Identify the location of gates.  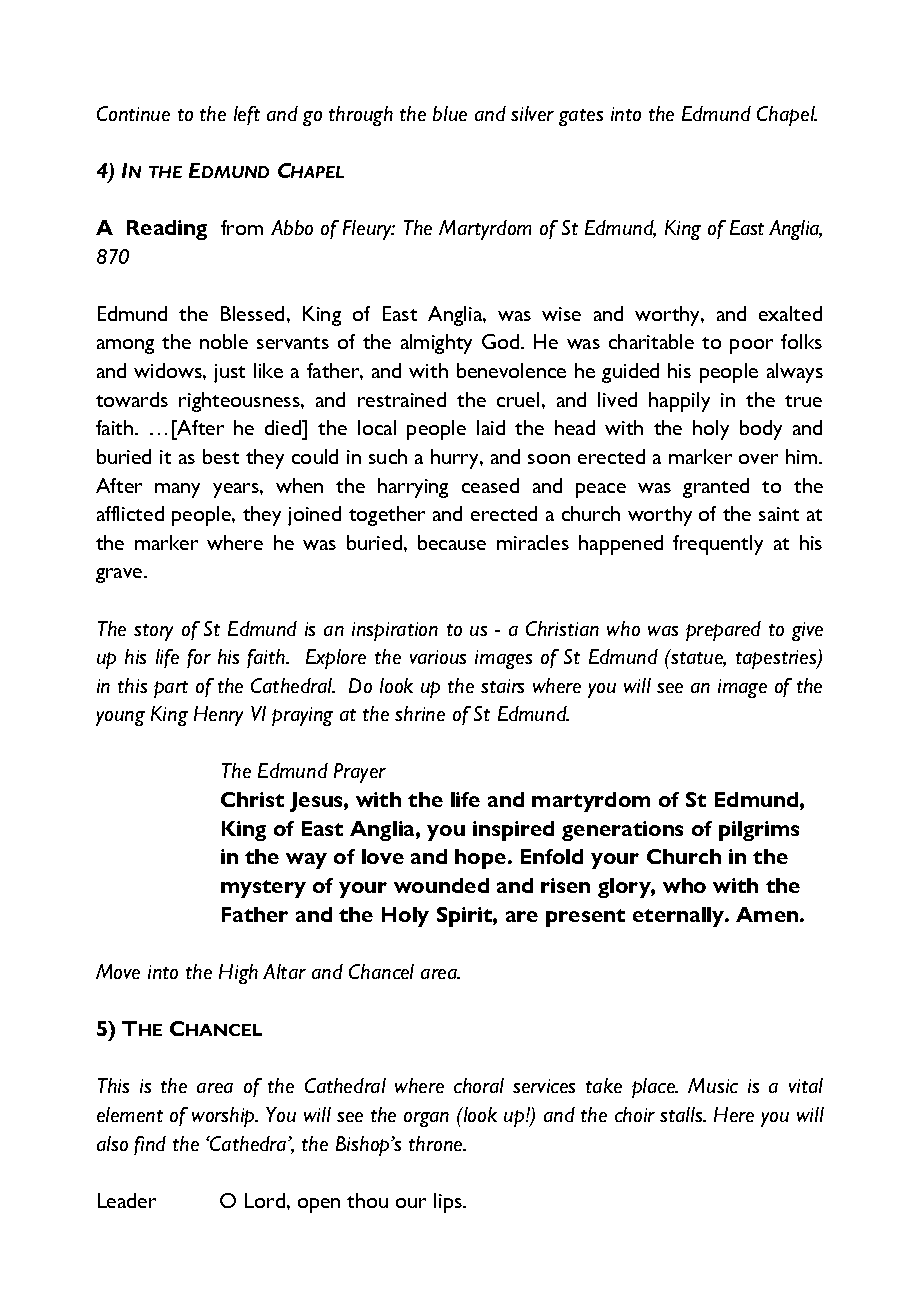
(581, 117).
